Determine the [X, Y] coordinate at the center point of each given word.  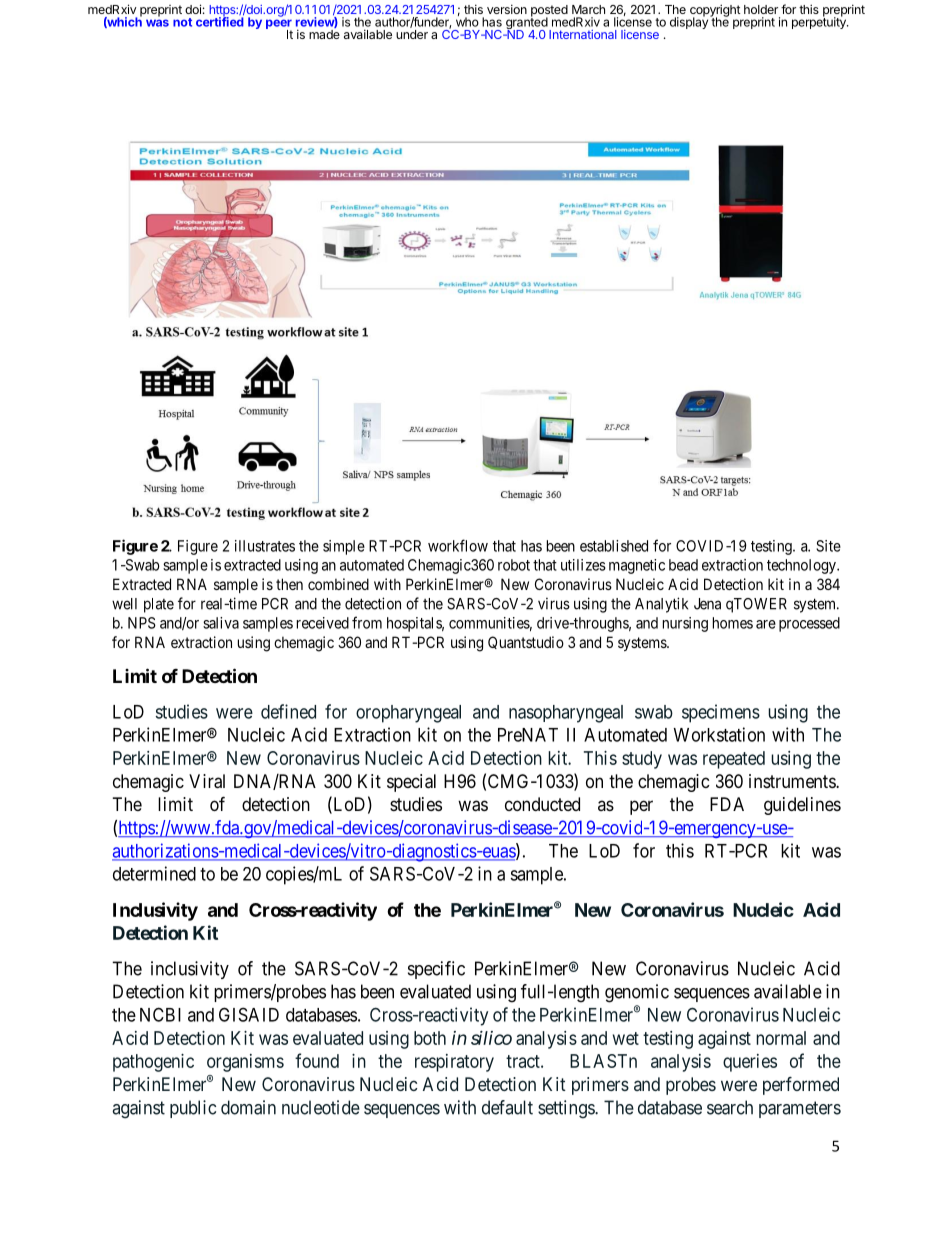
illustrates [265, 546]
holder [761, 9]
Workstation [719, 734]
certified [220, 21]
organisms [245, 1063]
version [507, 9]
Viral [207, 781]
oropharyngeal [408, 714]
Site [828, 546]
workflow [458, 545]
